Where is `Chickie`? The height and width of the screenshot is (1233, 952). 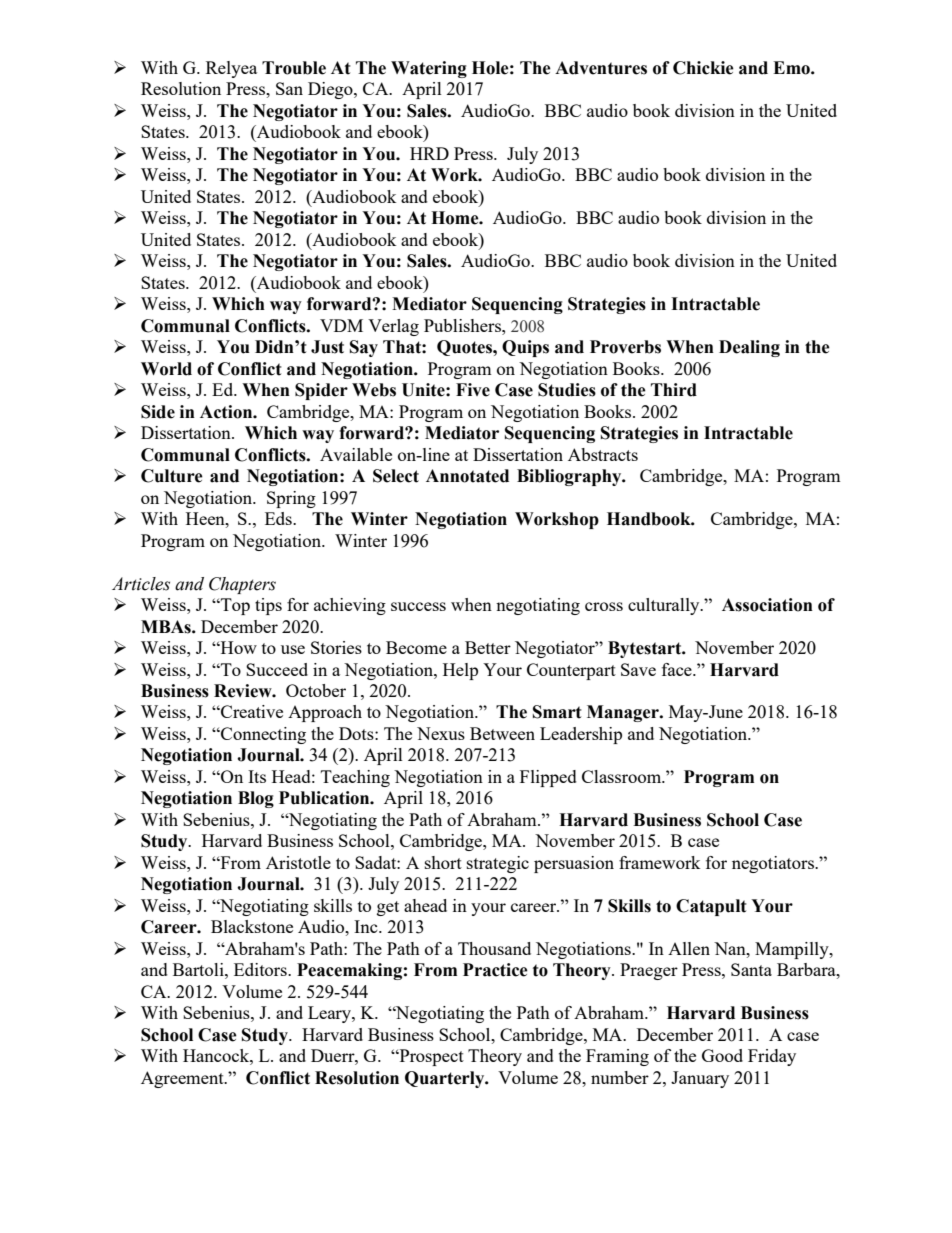 Chickie is located at coordinates (703, 68).
